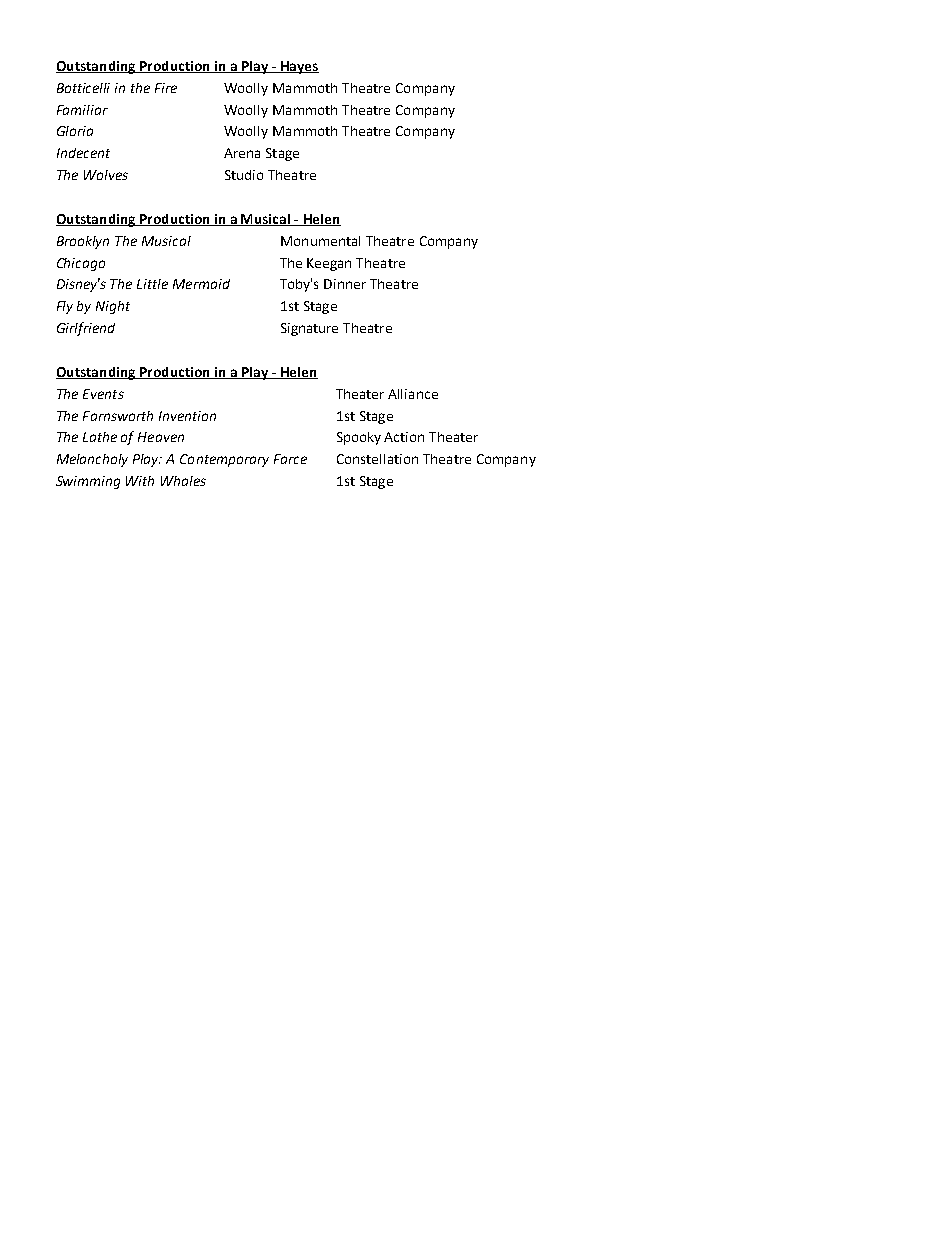 The height and width of the screenshot is (1233, 952). I want to click on Melancholy, so click(92, 460).
